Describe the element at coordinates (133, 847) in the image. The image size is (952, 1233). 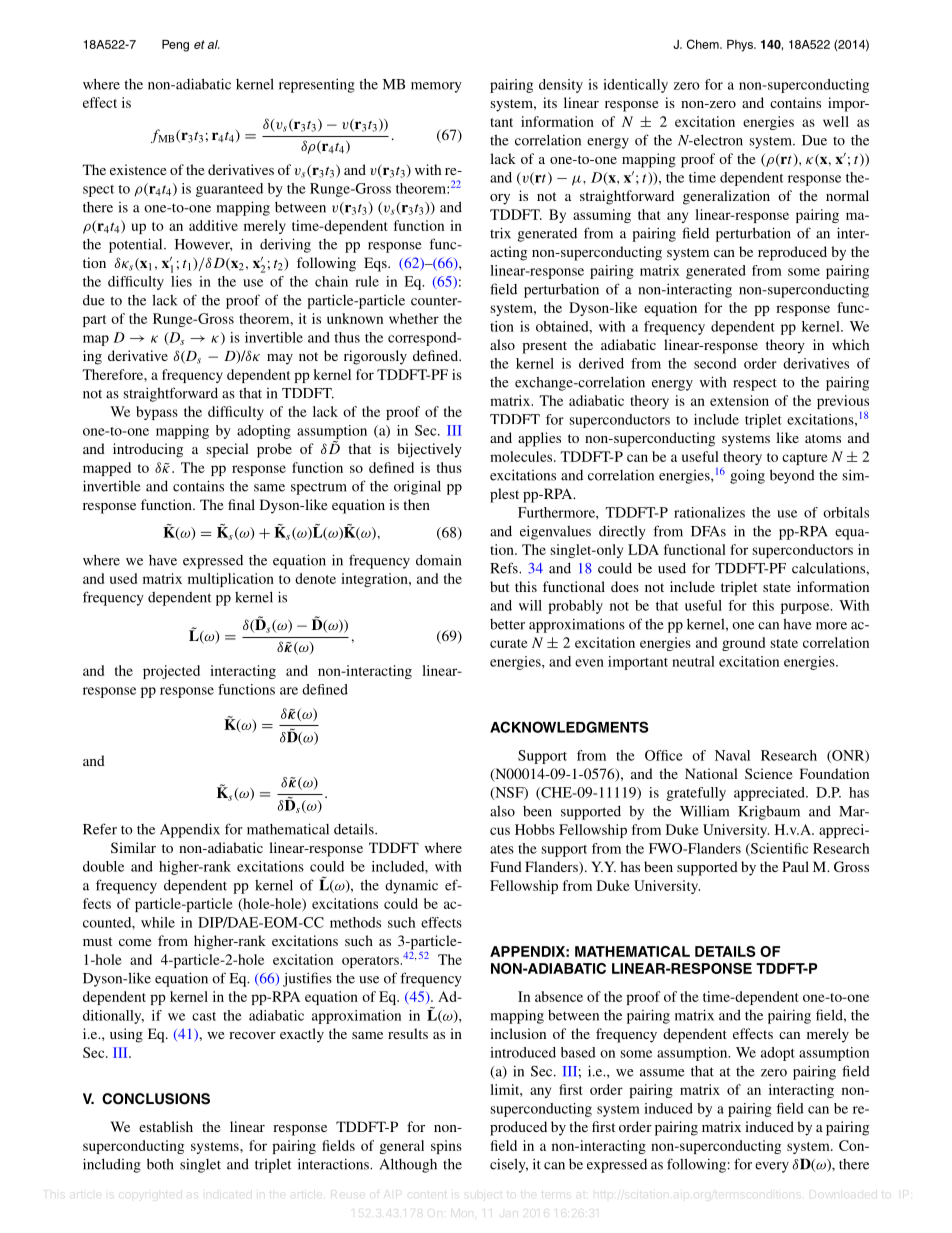
I see `Similar` at that location.
